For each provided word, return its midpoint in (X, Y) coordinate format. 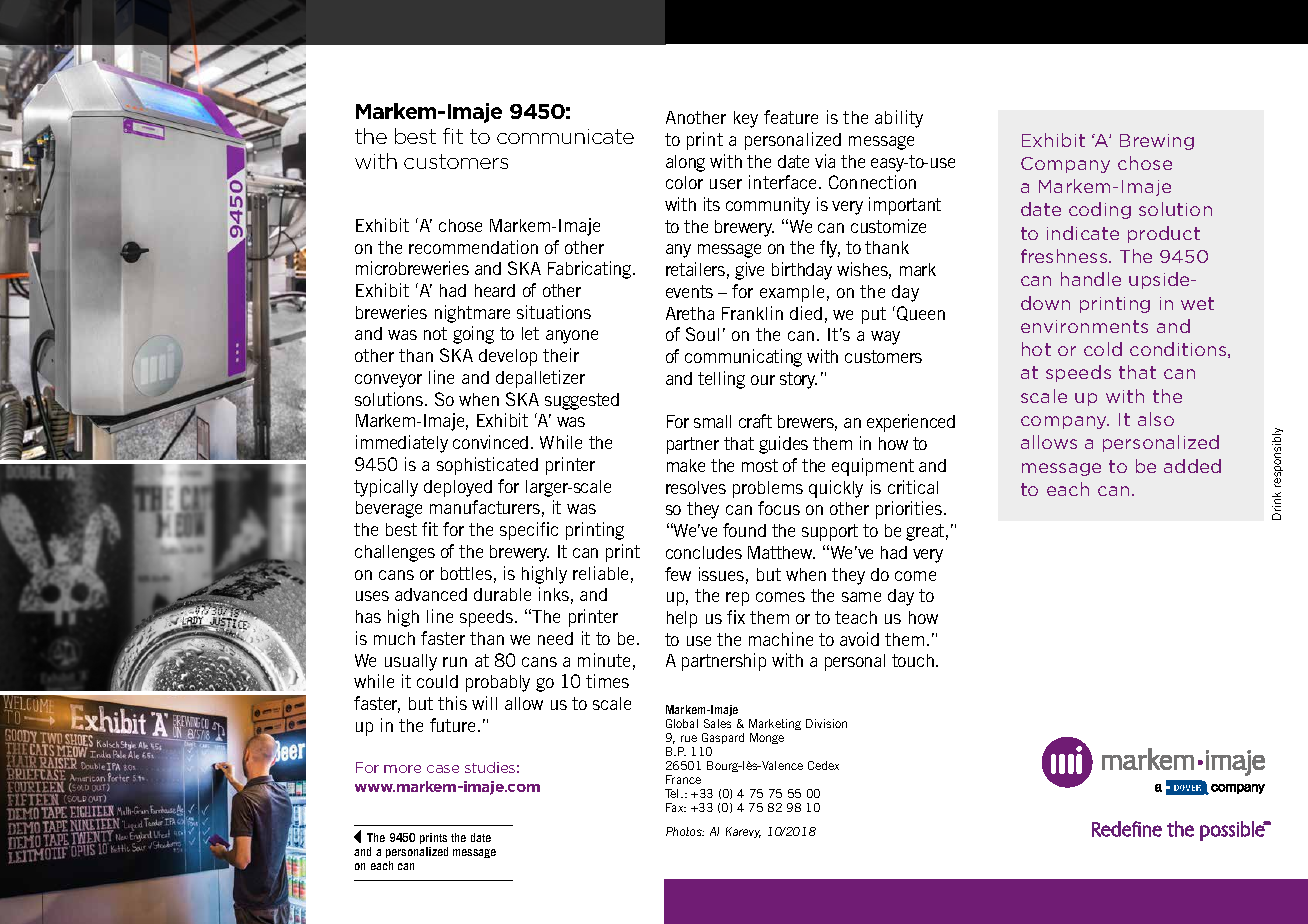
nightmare (472, 314)
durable (502, 594)
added (1192, 466)
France (683, 779)
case (443, 769)
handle (1091, 279)
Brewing (1157, 142)
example (792, 293)
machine (781, 639)
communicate (565, 136)
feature (791, 117)
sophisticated (487, 466)
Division (826, 723)
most (760, 465)
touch (913, 660)
